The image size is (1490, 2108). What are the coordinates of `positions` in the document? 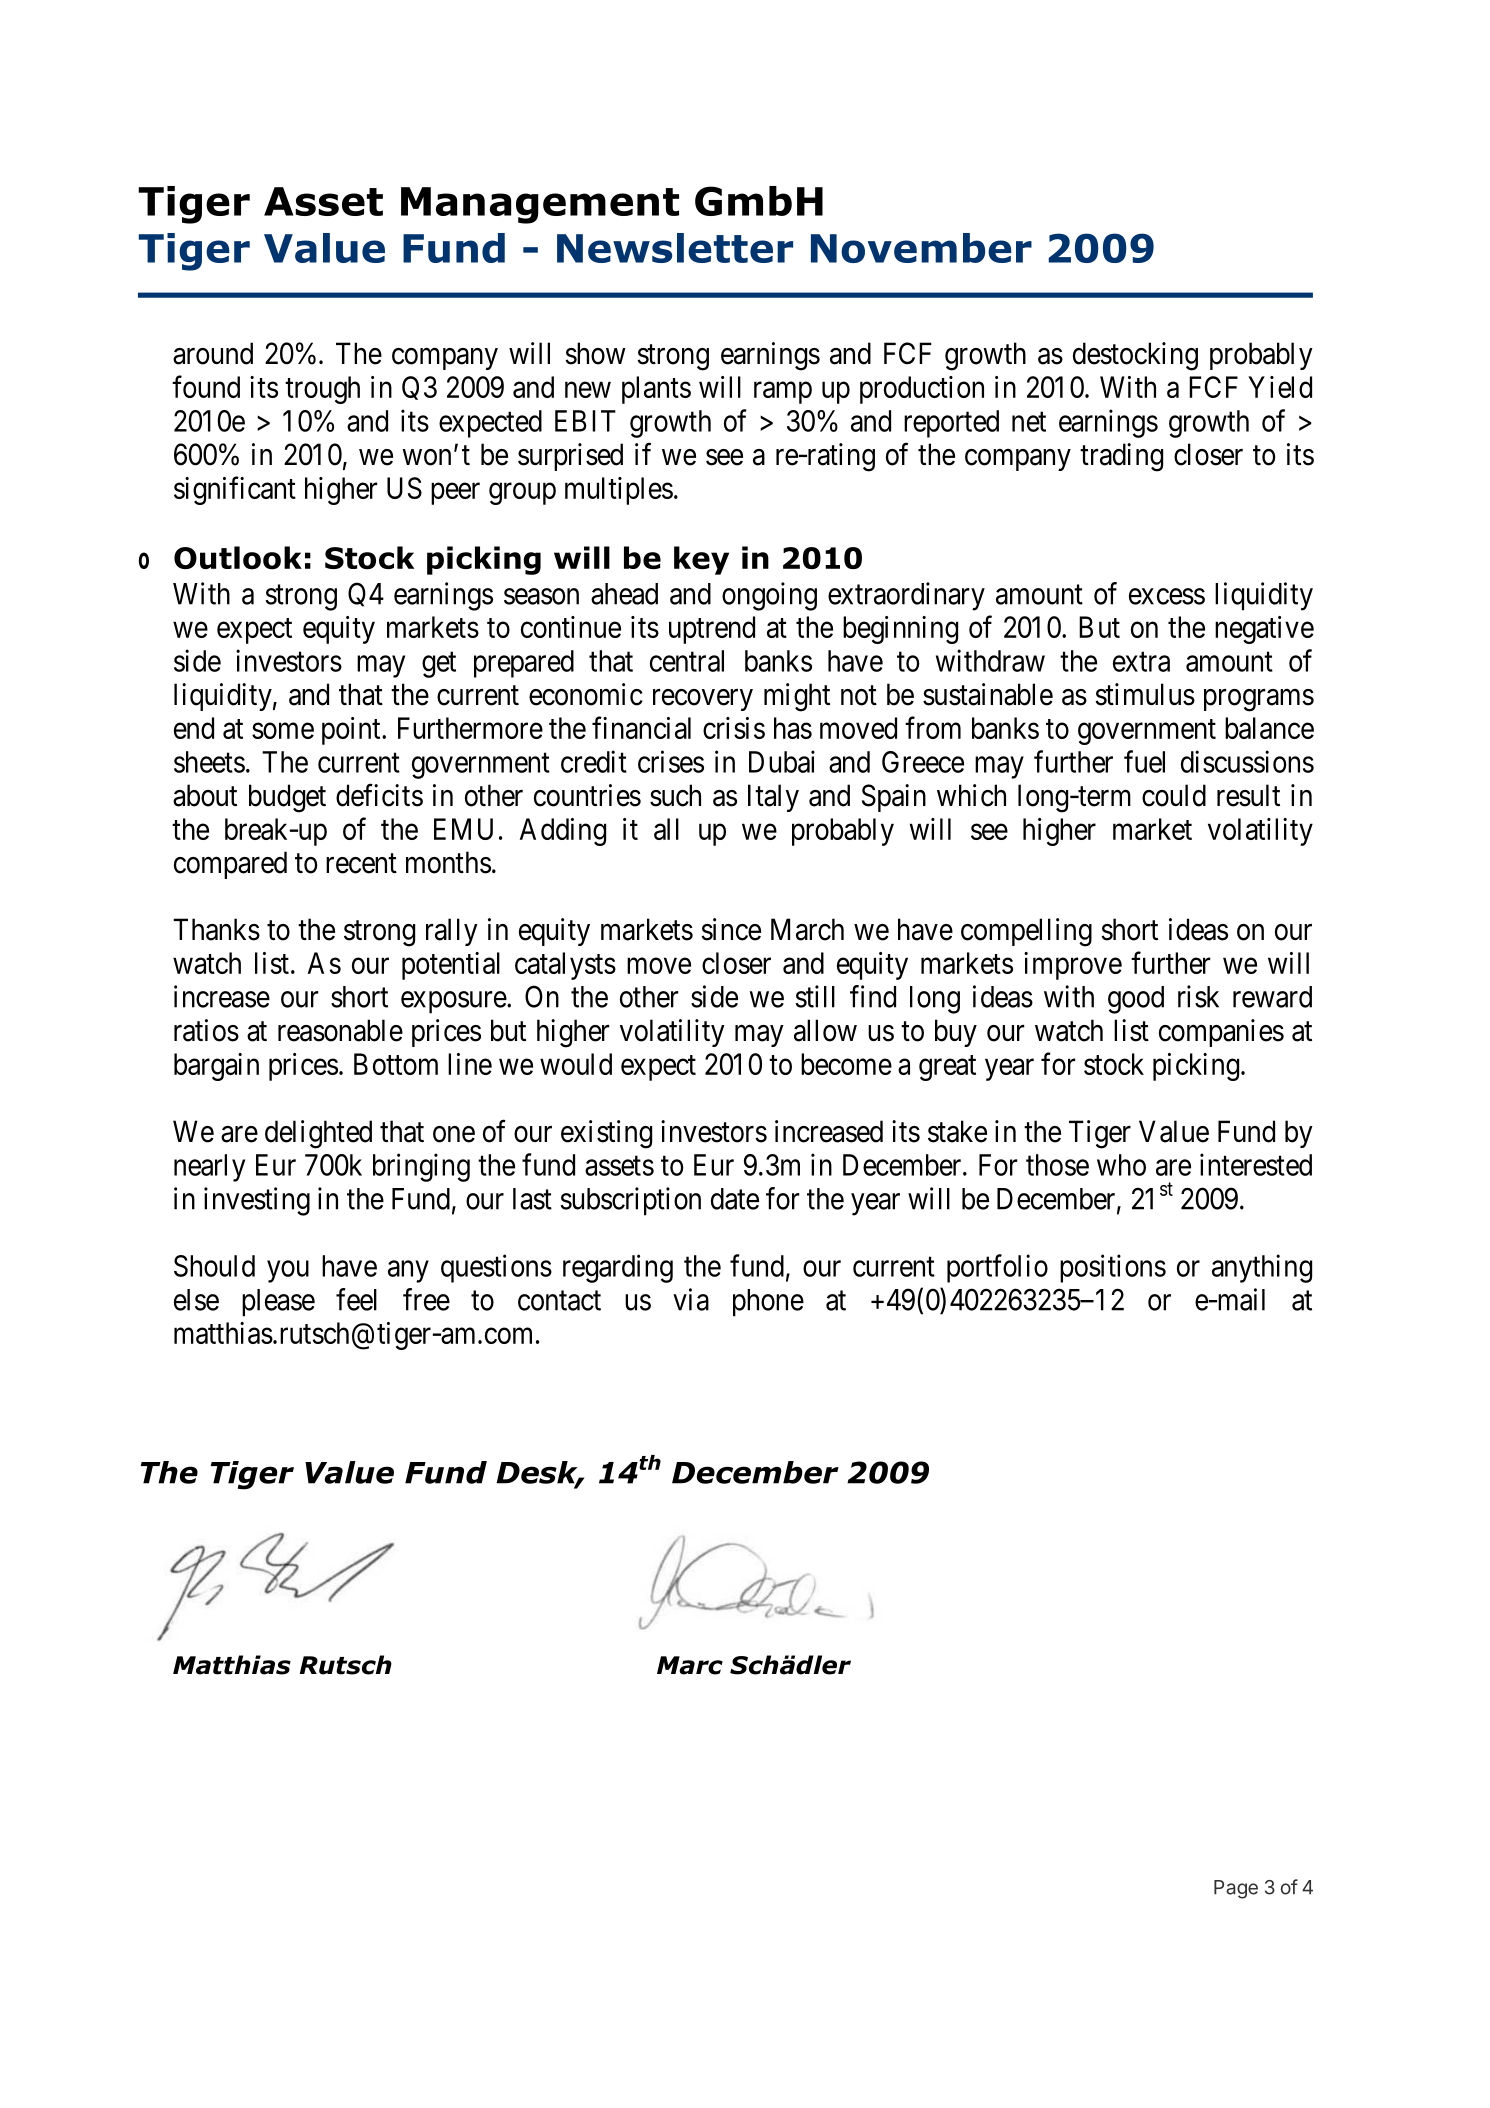 It's located at (1113, 1268).
